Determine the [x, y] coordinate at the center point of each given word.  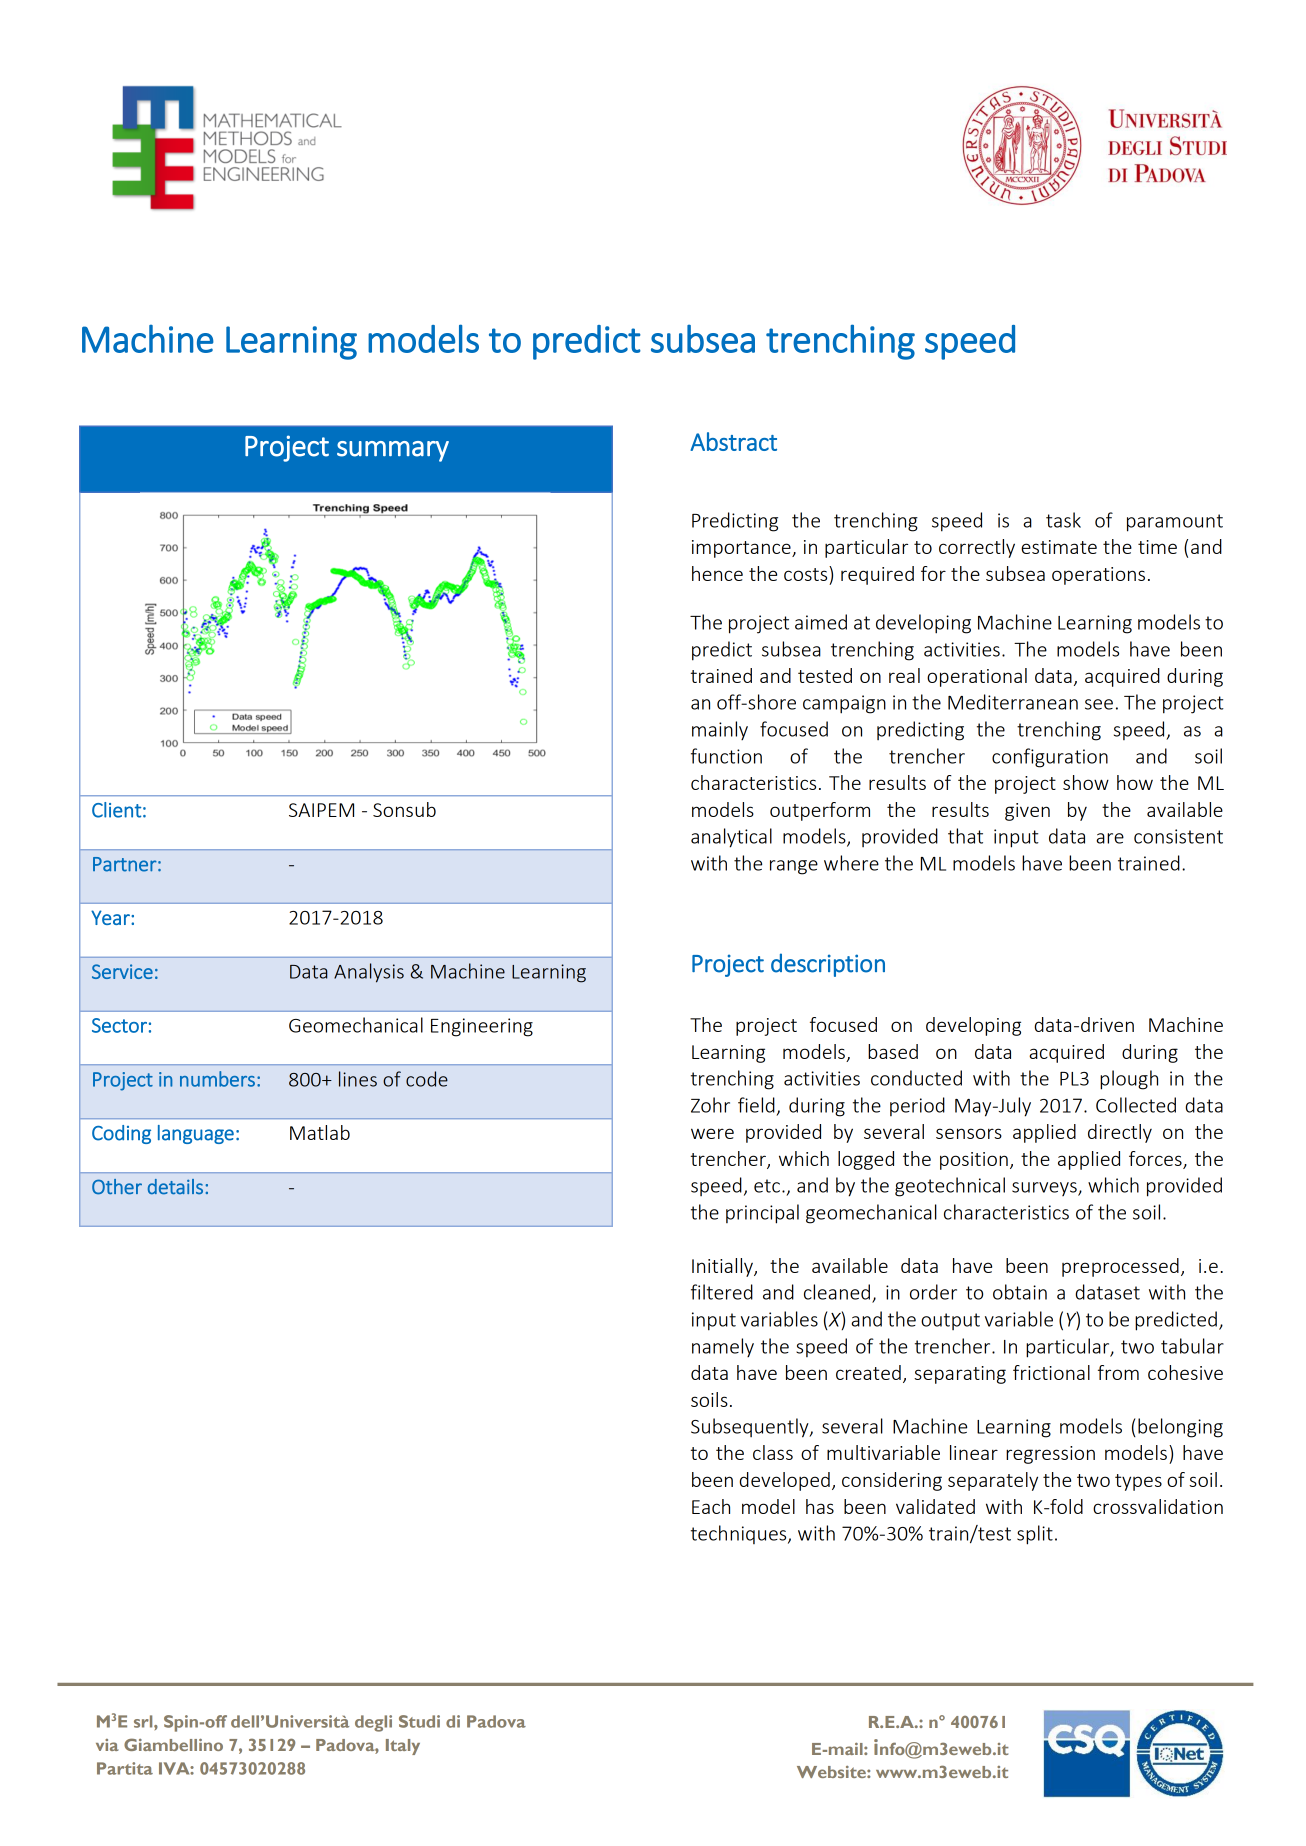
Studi [419, 1721]
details [175, 1187]
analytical [731, 838]
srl [144, 1721]
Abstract [733, 441]
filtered [722, 1292]
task [1063, 520]
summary [393, 451]
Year [111, 917]
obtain [1020, 1292]
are [1110, 838]
